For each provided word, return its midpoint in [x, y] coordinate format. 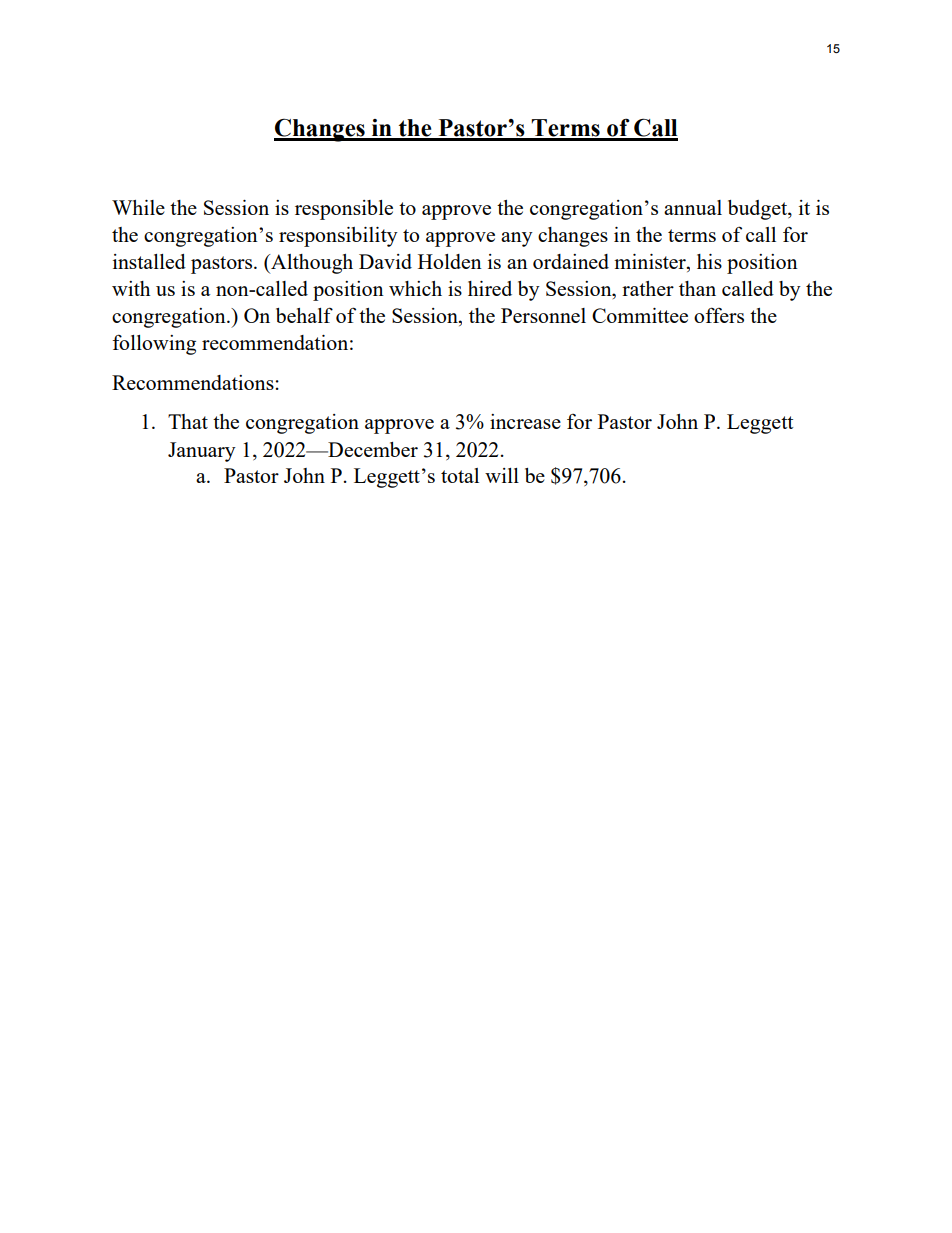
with [131, 288]
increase [525, 421]
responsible [344, 210]
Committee [640, 315]
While [138, 207]
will [502, 475]
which [415, 288]
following [154, 344]
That [188, 421]
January [202, 452]
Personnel [543, 315]
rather [648, 288]
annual [693, 207]
